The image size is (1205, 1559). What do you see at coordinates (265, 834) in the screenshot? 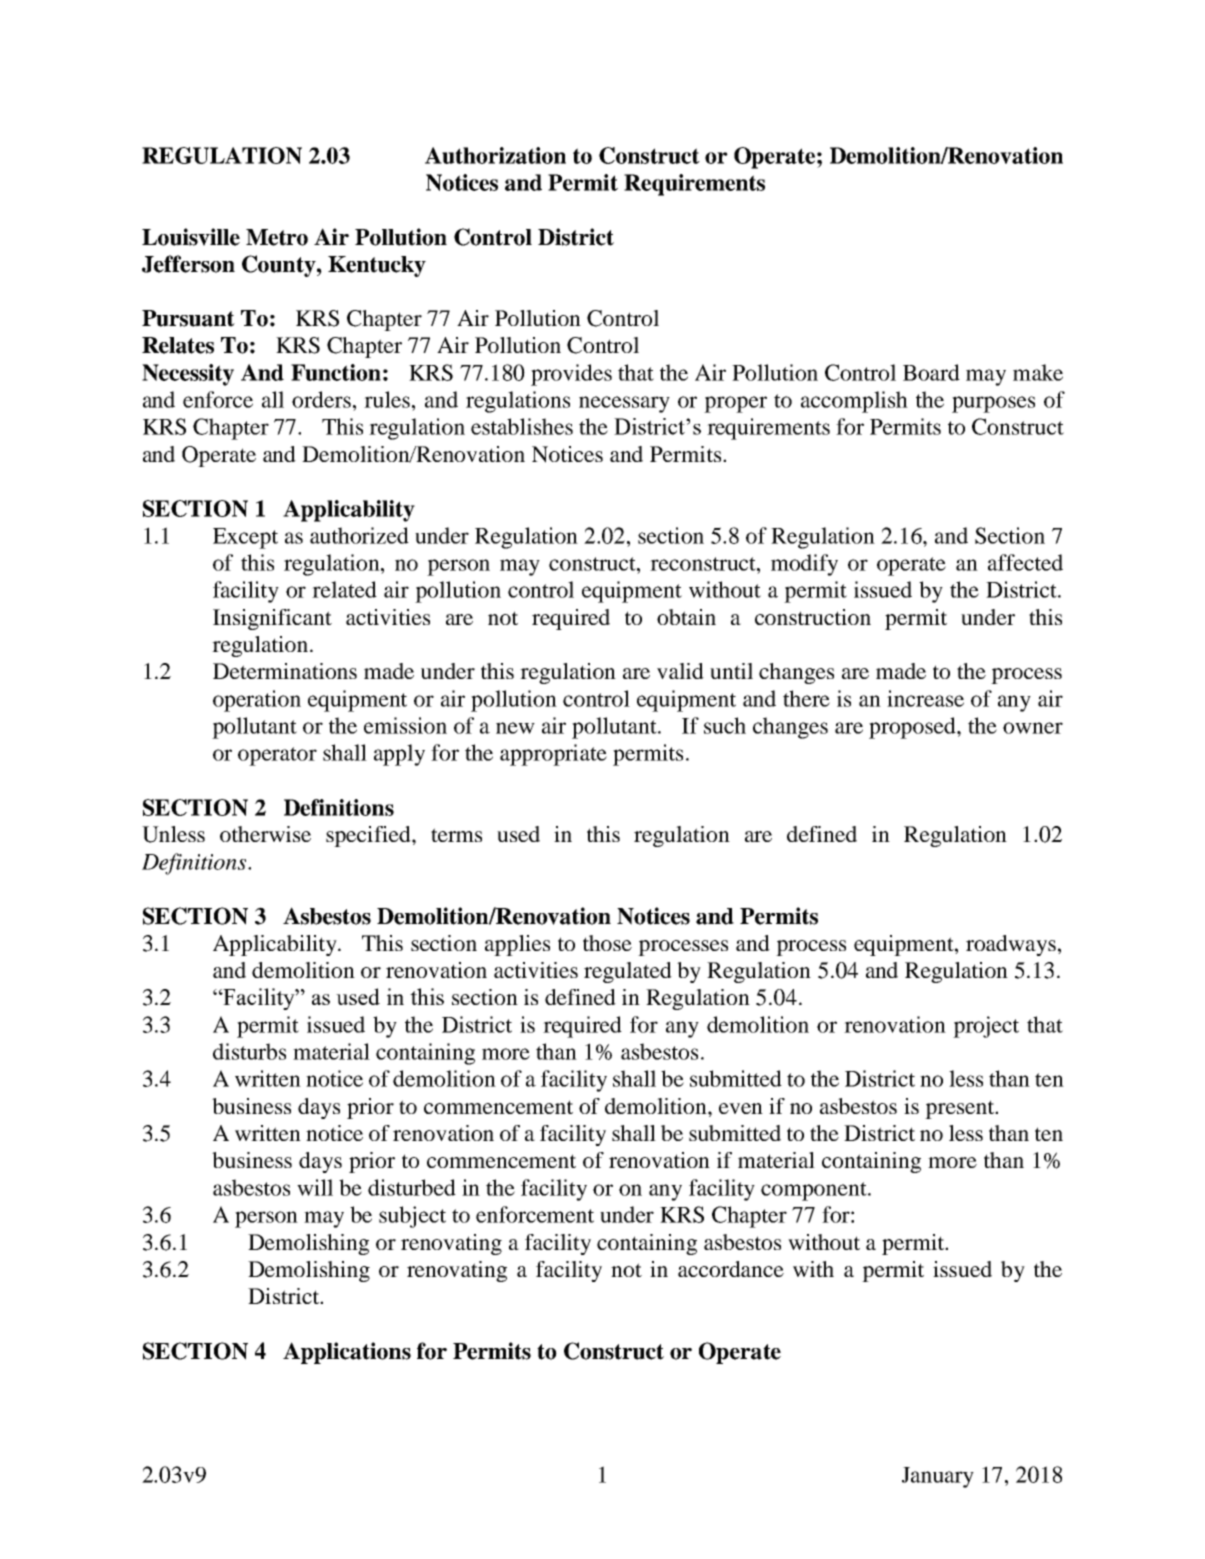
I see `otherwise` at bounding box center [265, 834].
